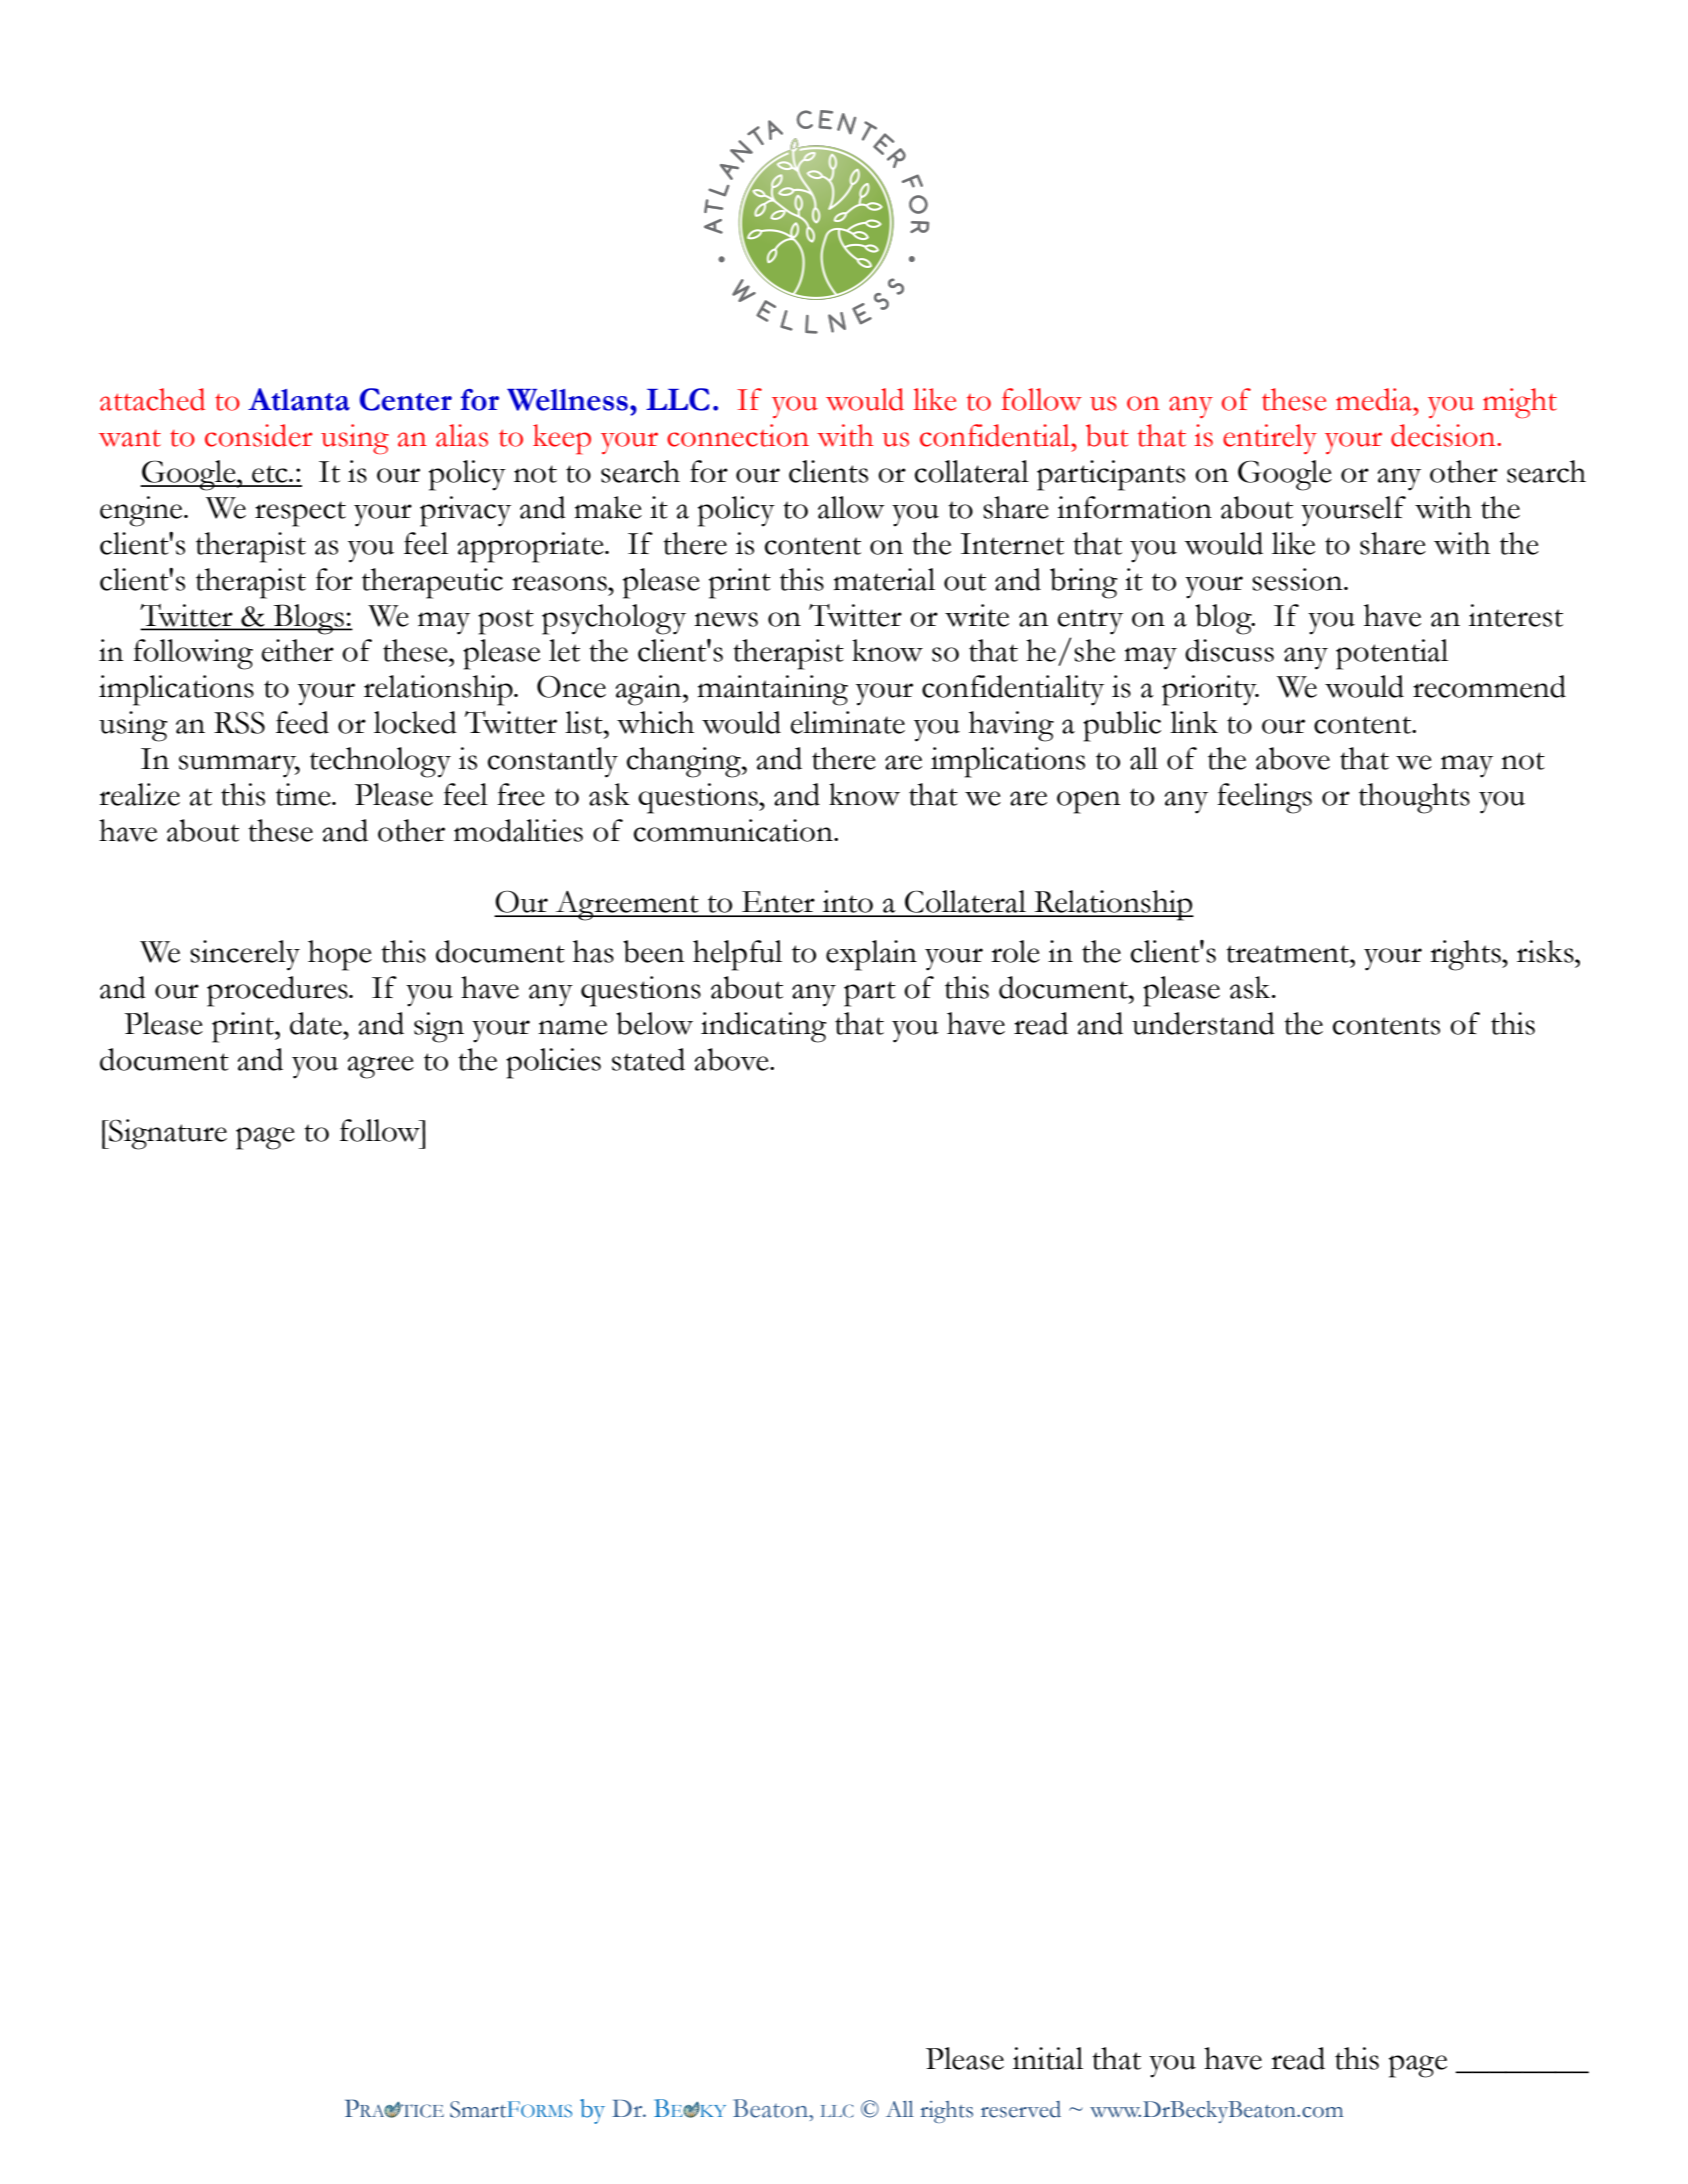  Describe the element at coordinates (278, 991) in the screenshot. I see `procedures` at that location.
